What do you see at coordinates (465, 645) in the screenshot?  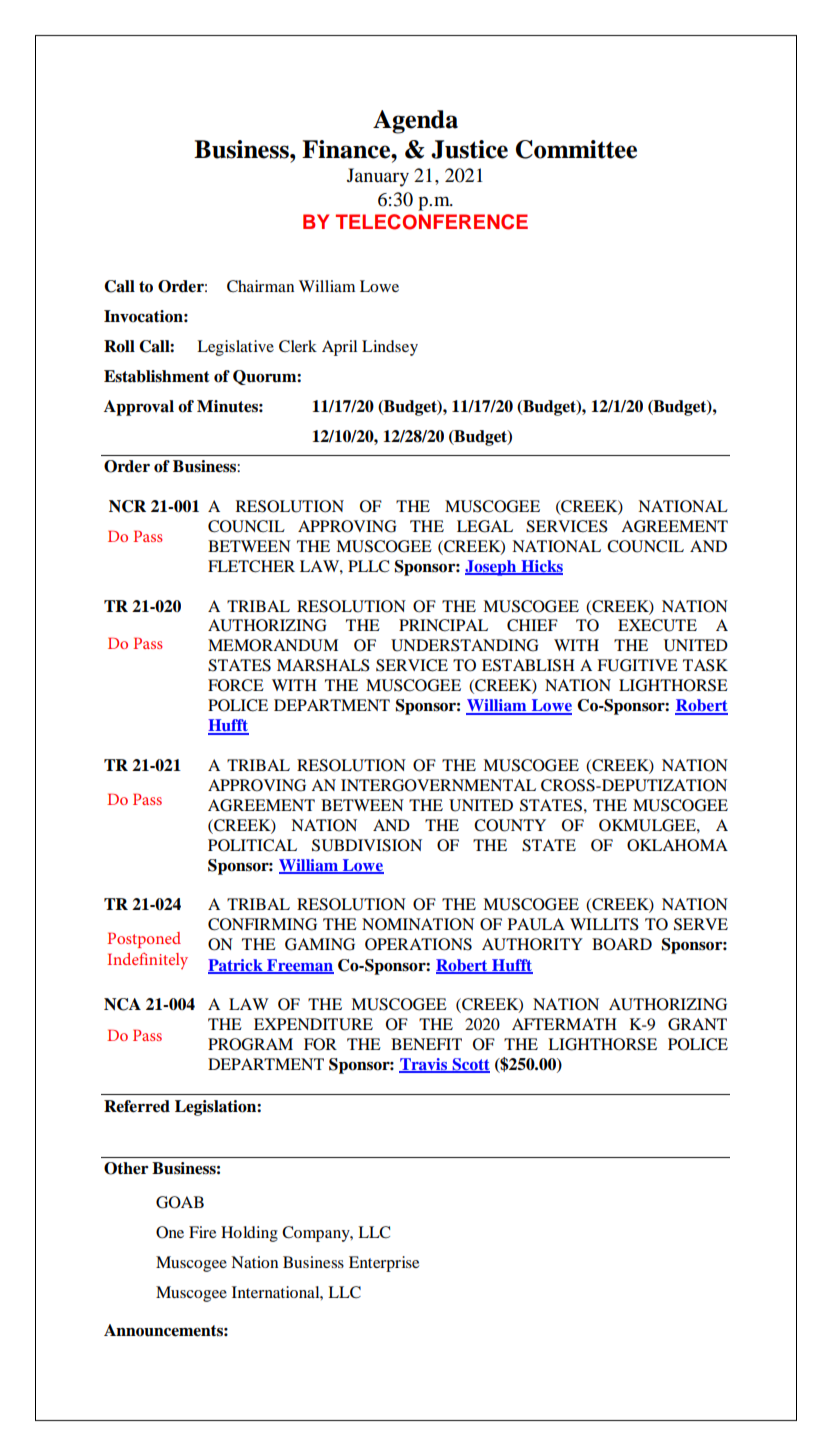 I see `UNDERSTANDING` at bounding box center [465, 645].
